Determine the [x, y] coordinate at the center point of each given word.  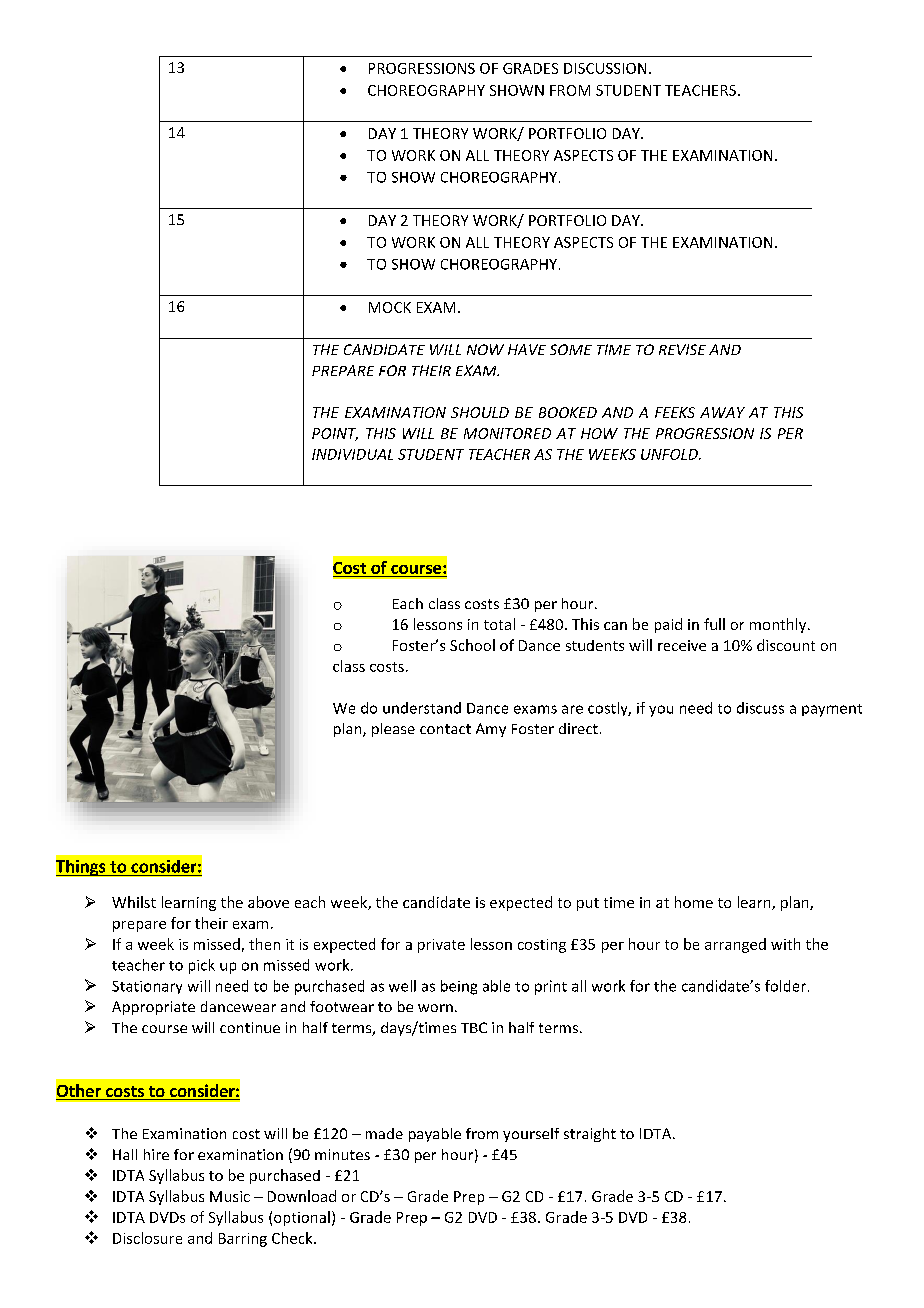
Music [230, 1196]
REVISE [682, 349]
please [393, 730]
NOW [485, 349]
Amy [491, 730]
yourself [531, 1135]
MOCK [390, 307]
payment [832, 710]
